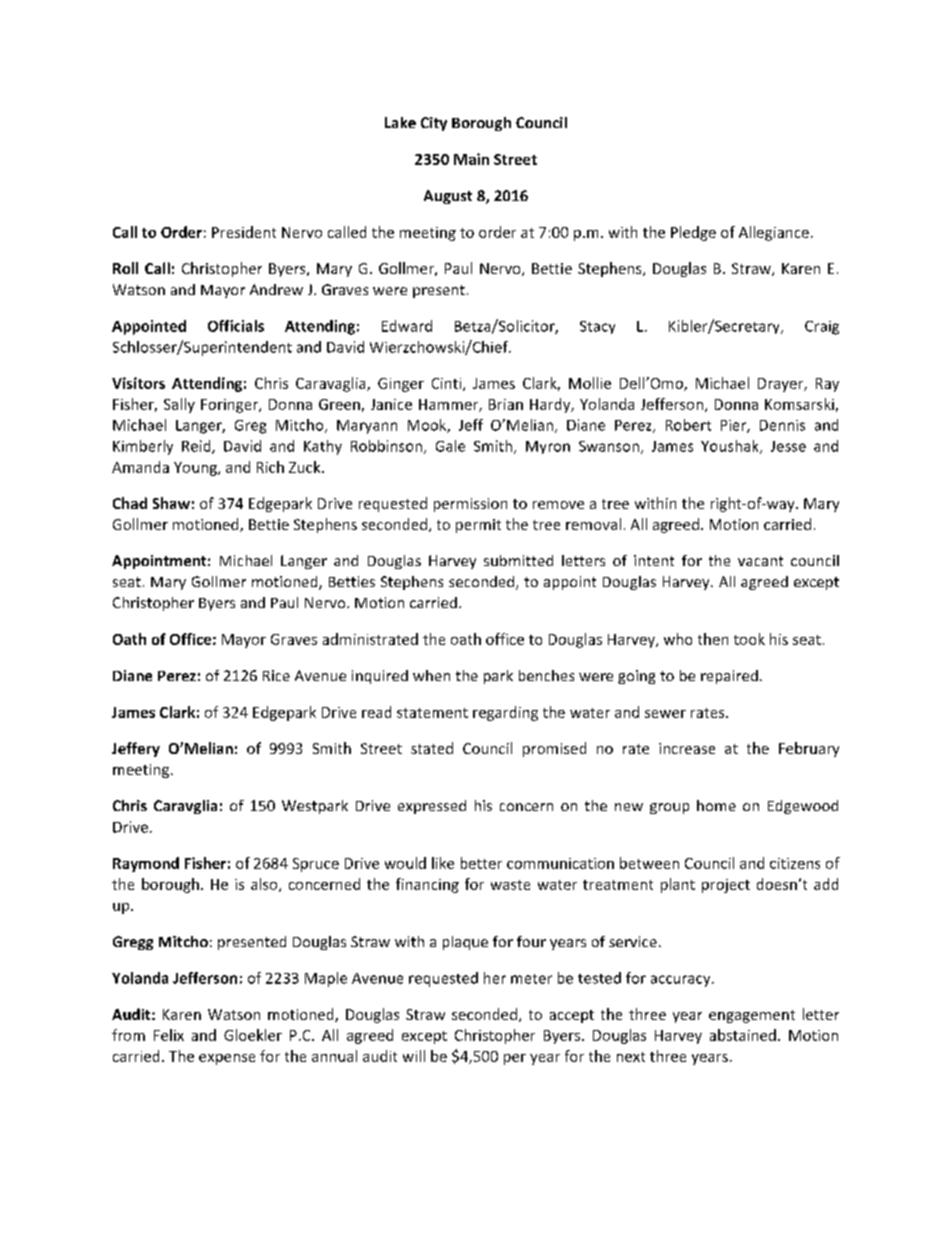  I want to click on Young, so click(196, 469).
